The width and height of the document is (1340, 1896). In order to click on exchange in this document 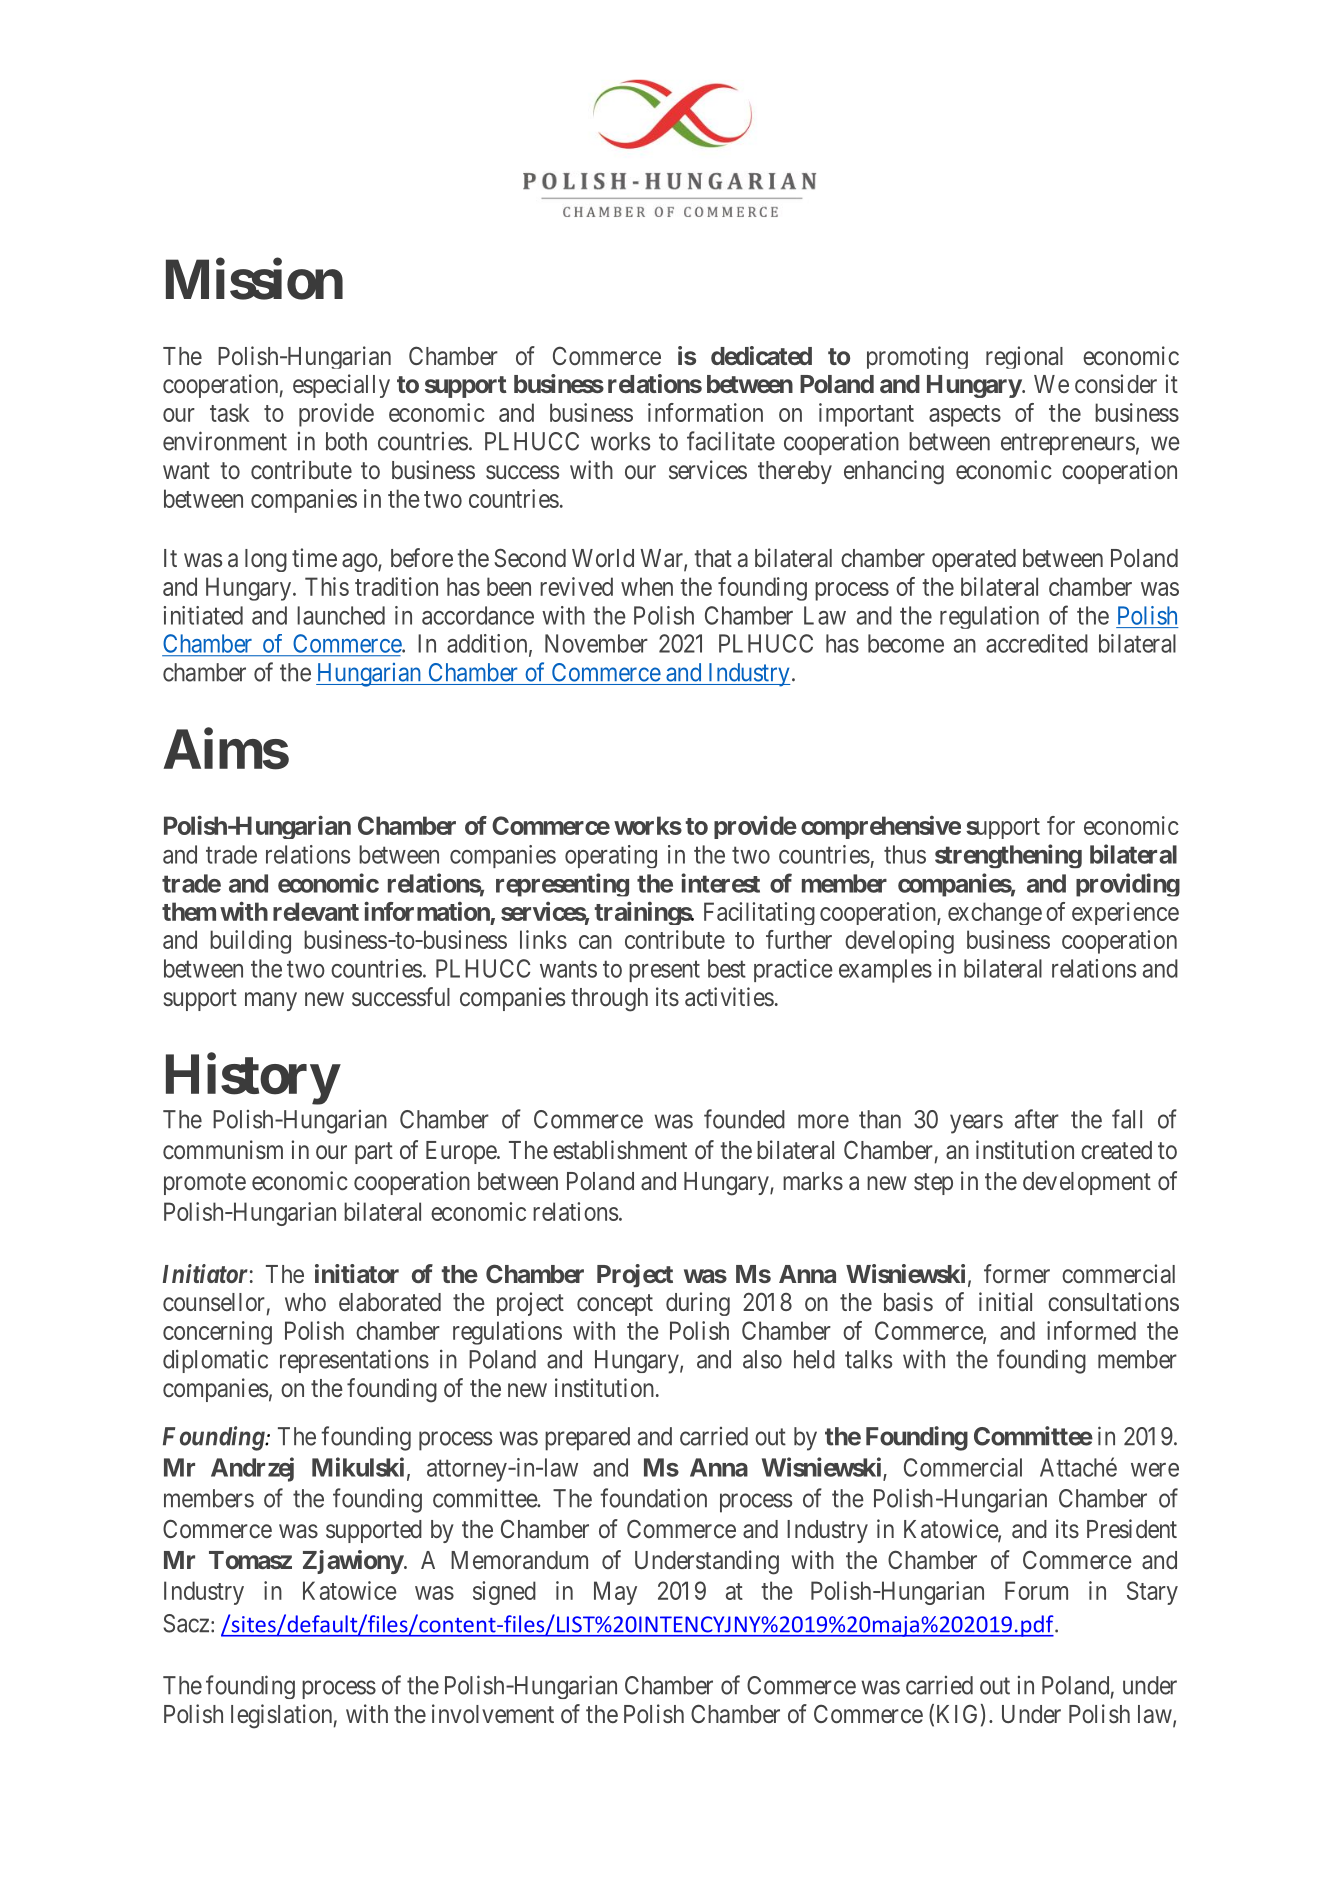, I will do `click(995, 913)`.
